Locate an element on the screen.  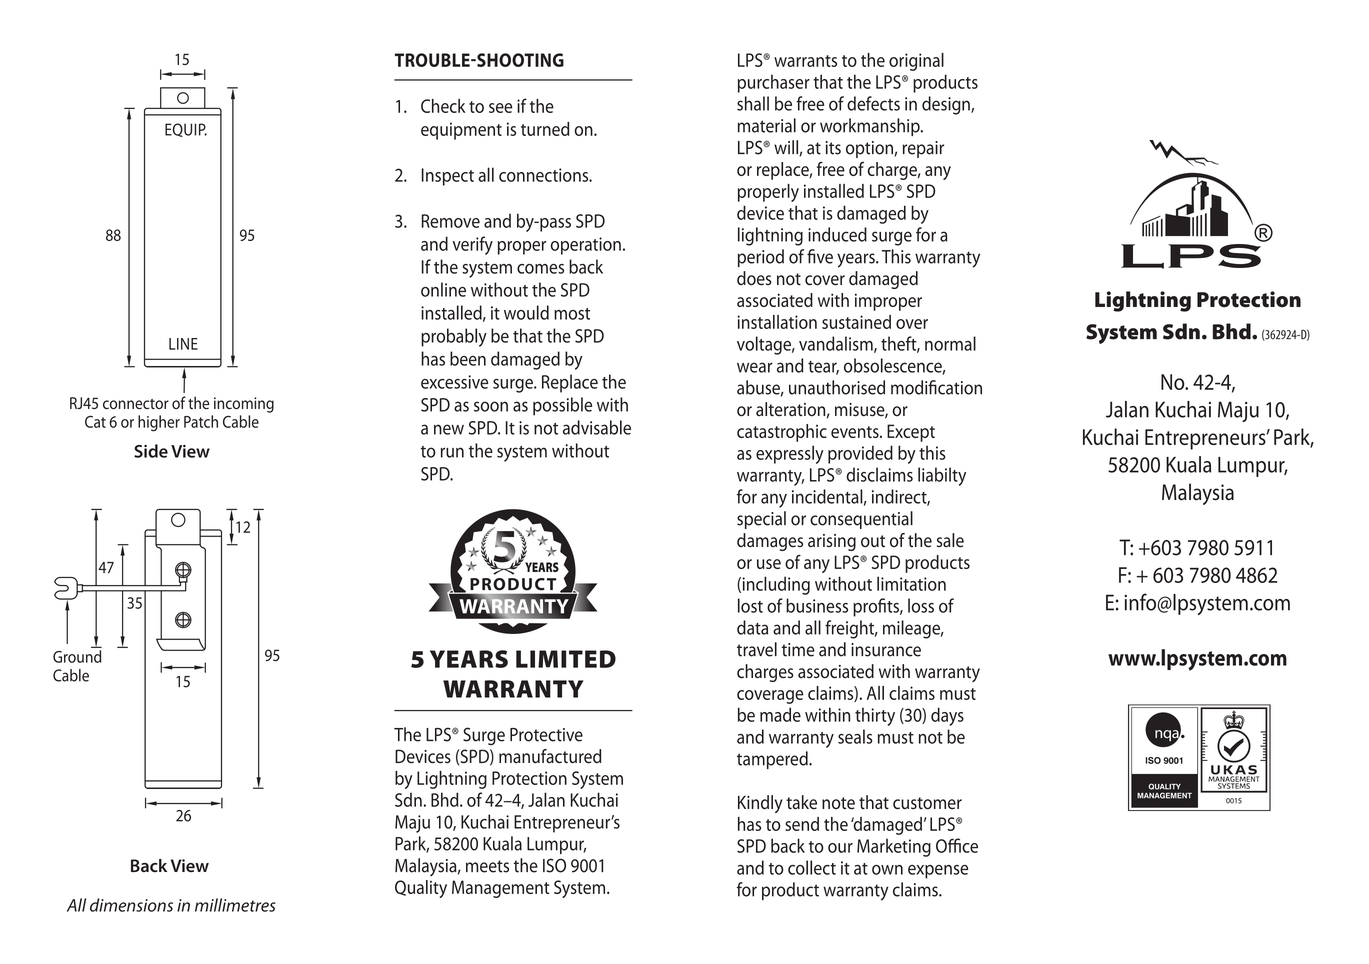
provided is located at coordinates (860, 454).
